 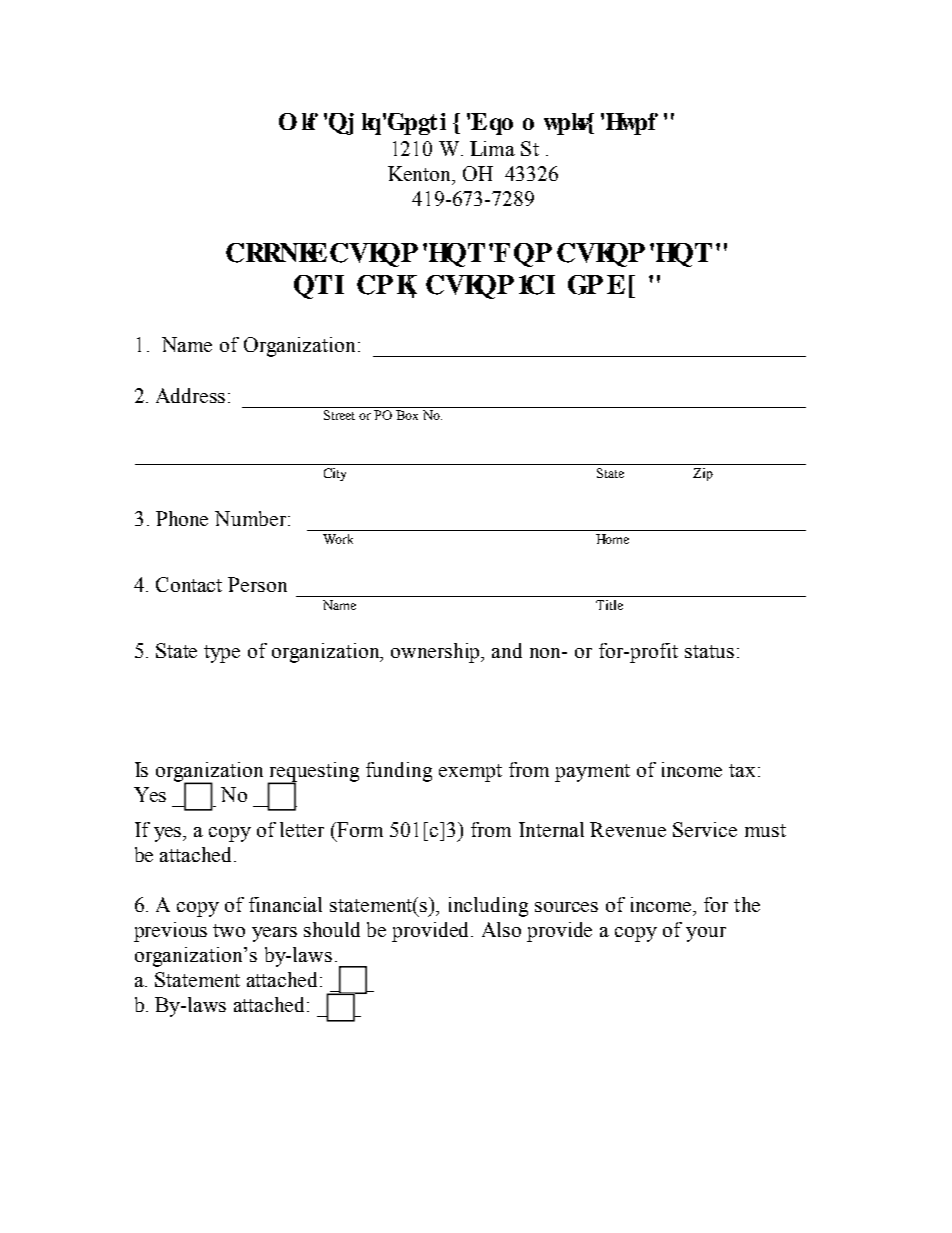 What do you see at coordinates (492, 148) in the screenshot?
I see `Lima` at bounding box center [492, 148].
